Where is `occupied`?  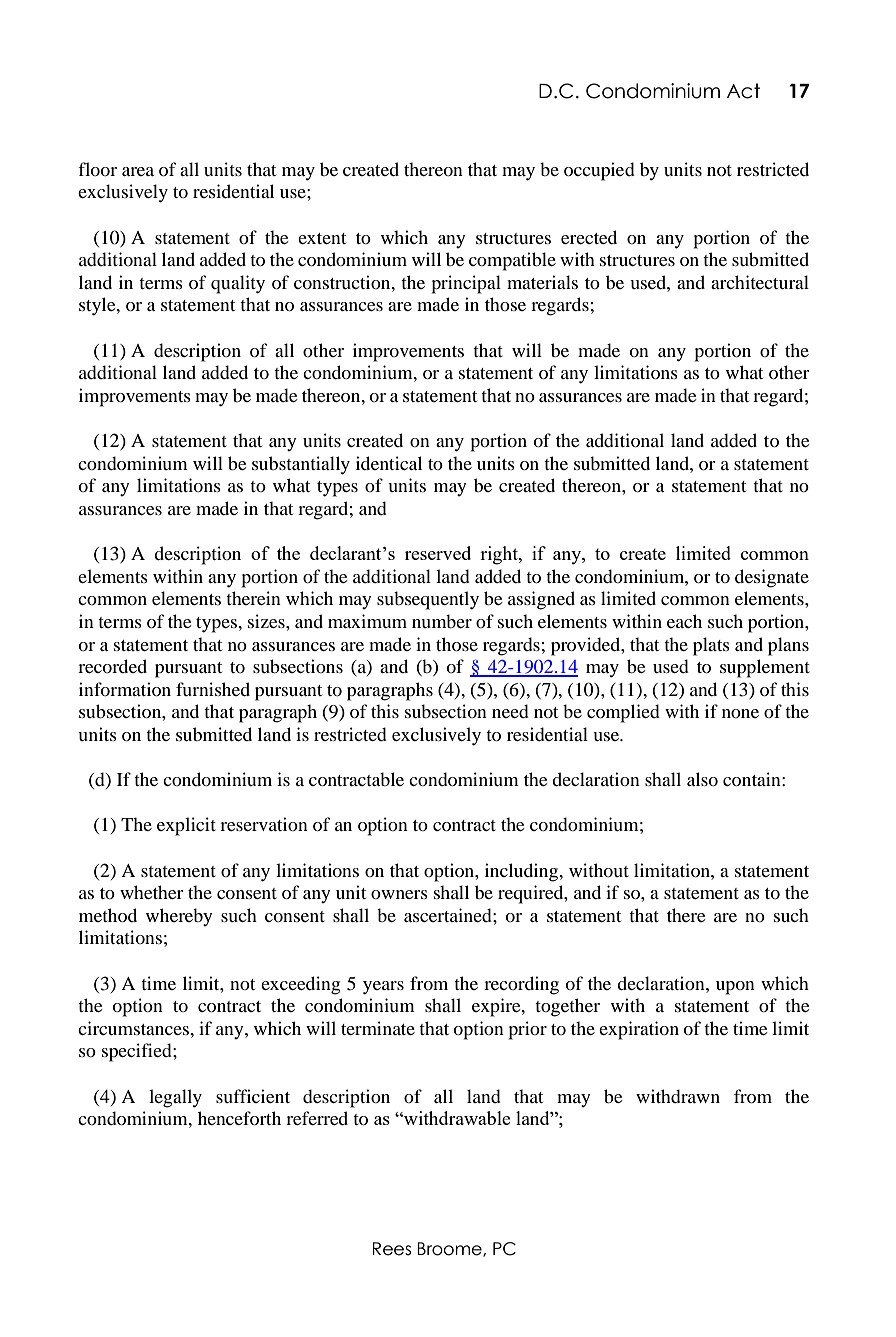 occupied is located at coordinates (599, 171).
